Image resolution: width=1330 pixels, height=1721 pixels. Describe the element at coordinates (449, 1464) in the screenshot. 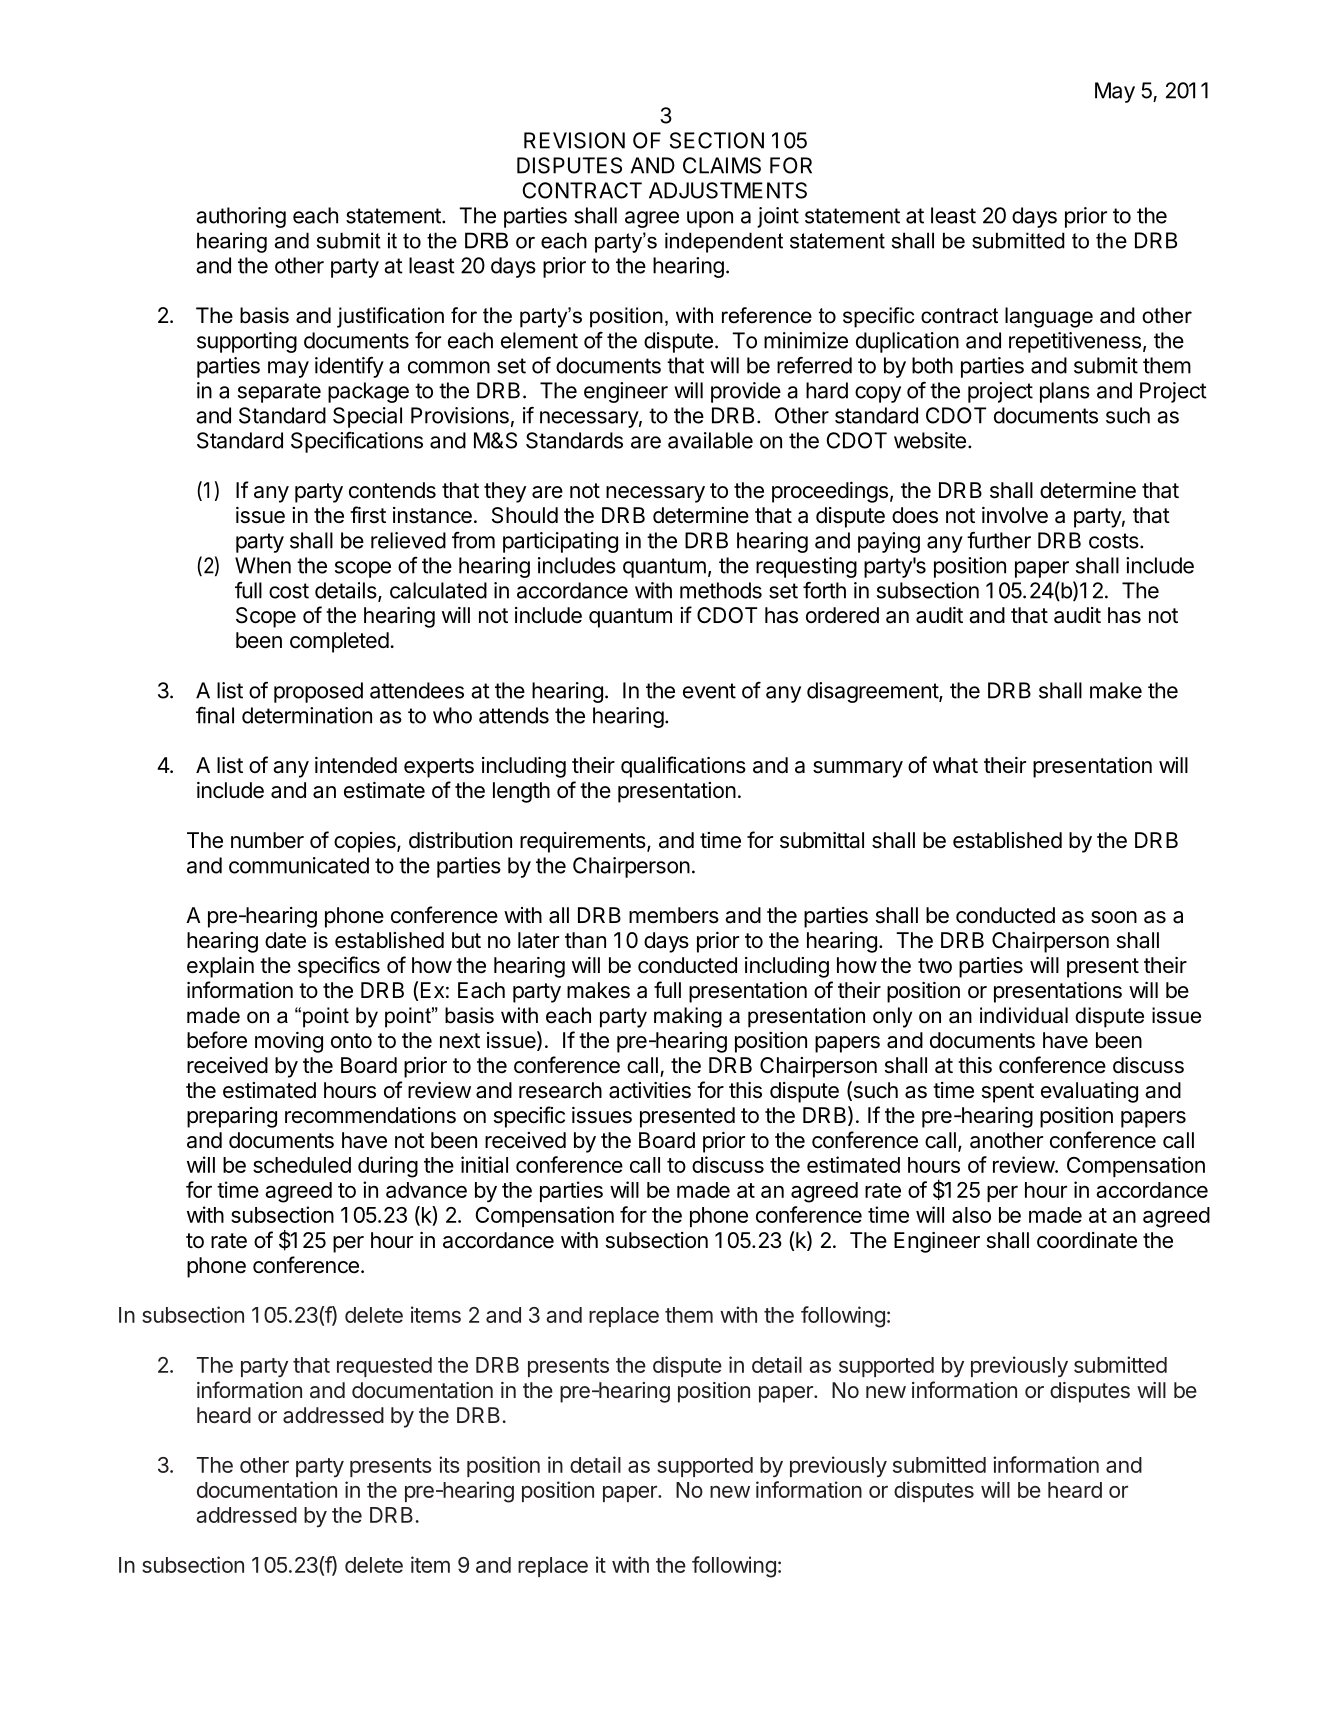

I see `its` at that location.
